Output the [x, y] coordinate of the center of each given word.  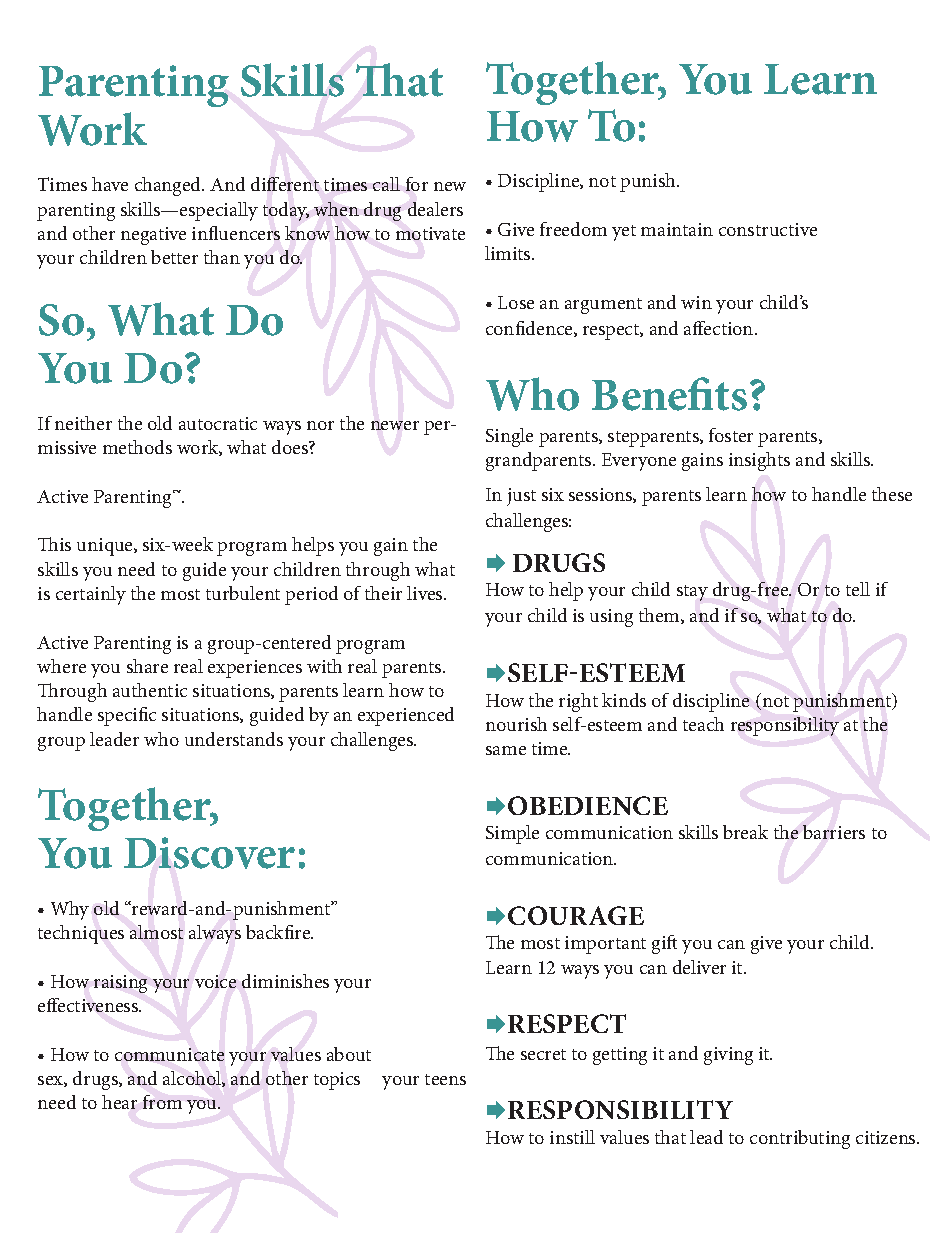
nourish [516, 724]
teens [445, 1079]
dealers [435, 209]
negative [153, 236]
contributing [800, 1139]
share [147, 666]
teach [703, 724]
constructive [768, 229]
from [162, 1102]
